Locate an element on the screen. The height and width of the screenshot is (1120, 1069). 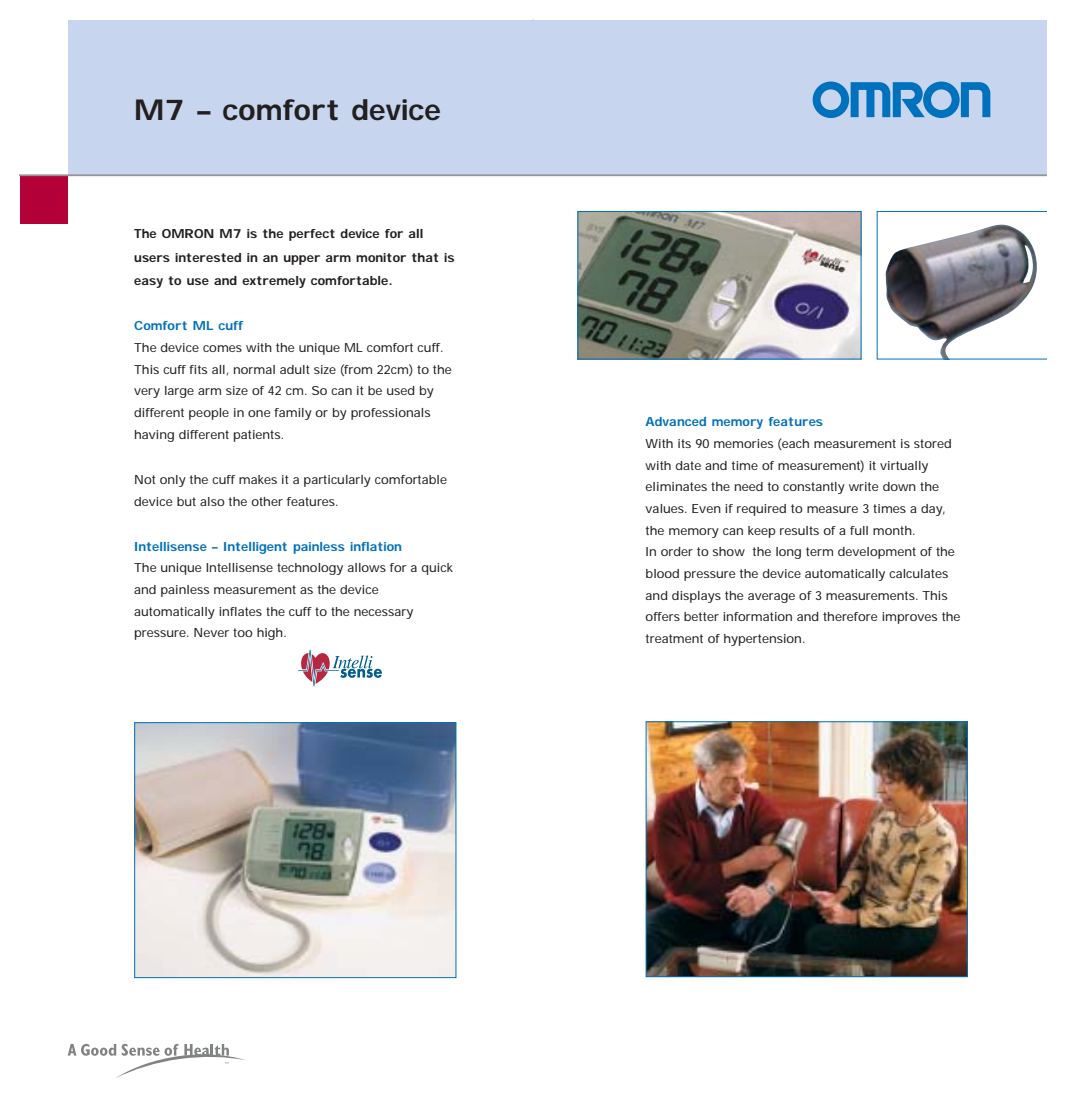
monitor is located at coordinates (381, 257).
